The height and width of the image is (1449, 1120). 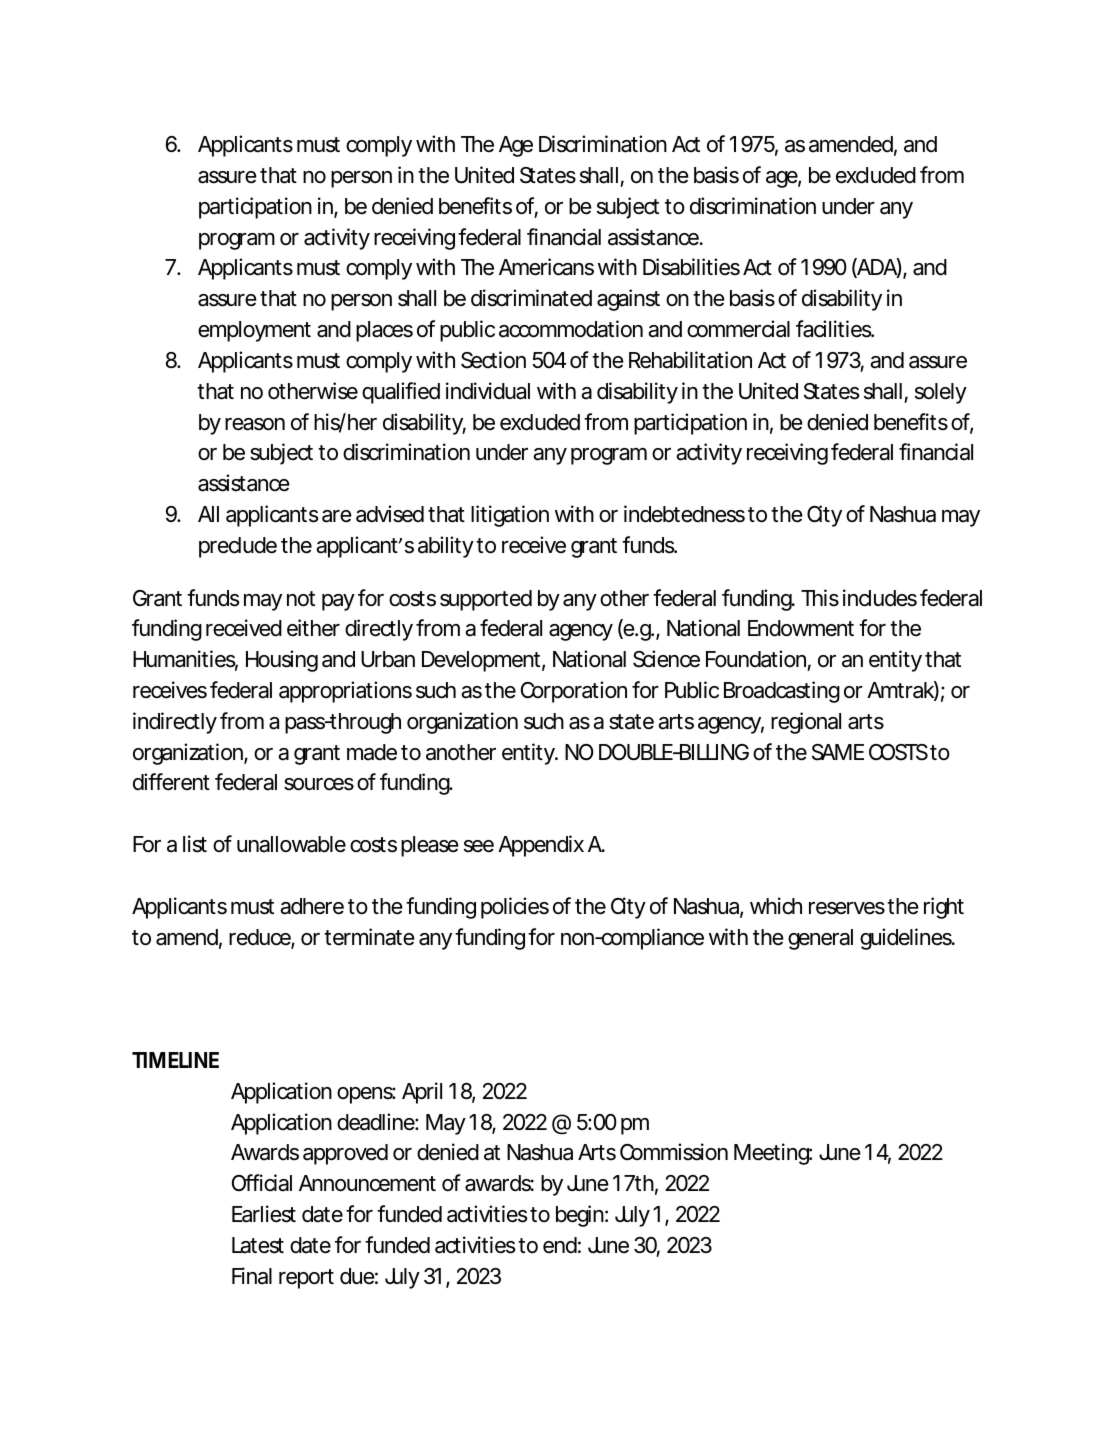 I want to click on Development, so click(x=481, y=661).
